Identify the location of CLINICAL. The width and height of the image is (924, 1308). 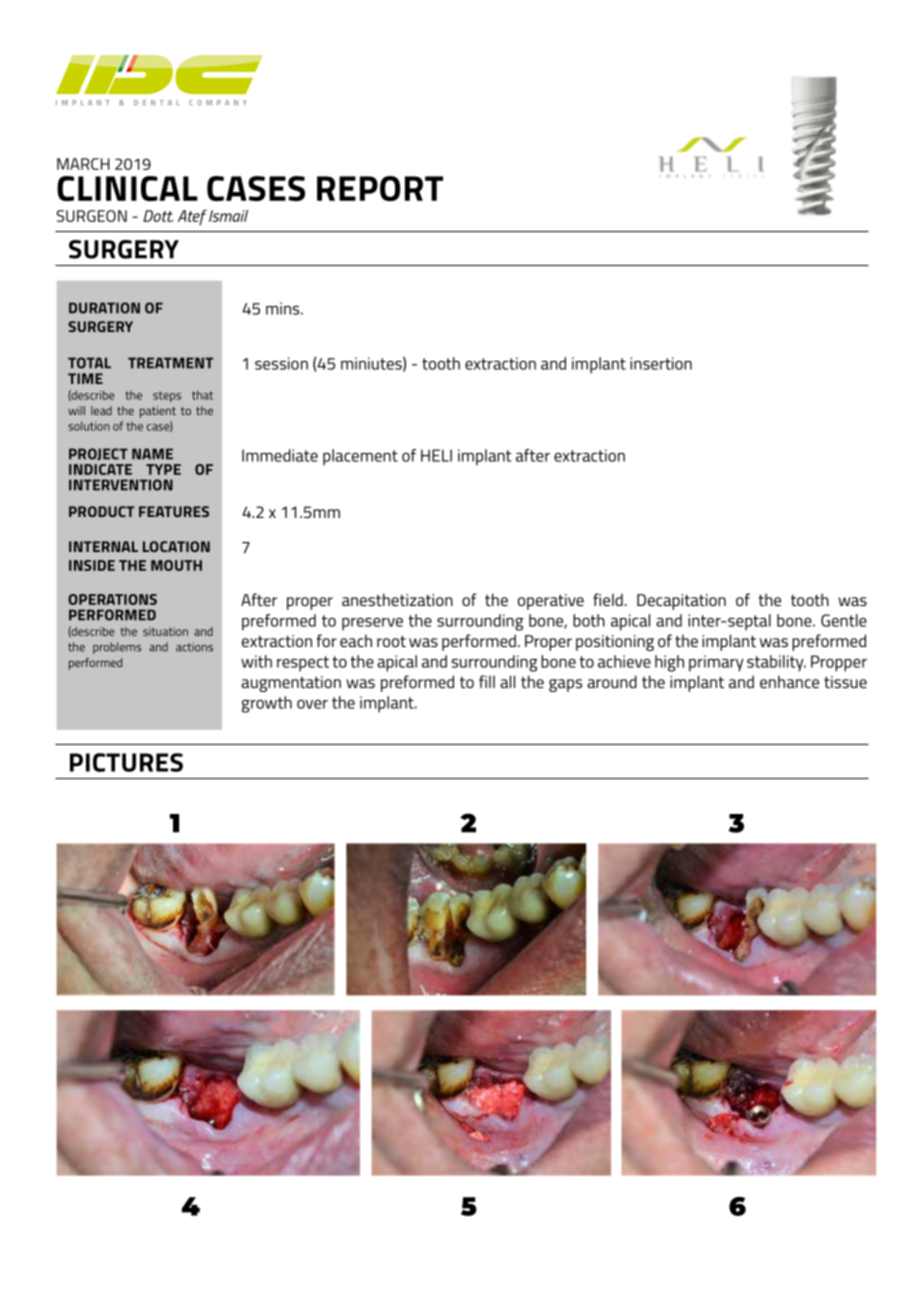
(127, 188).
